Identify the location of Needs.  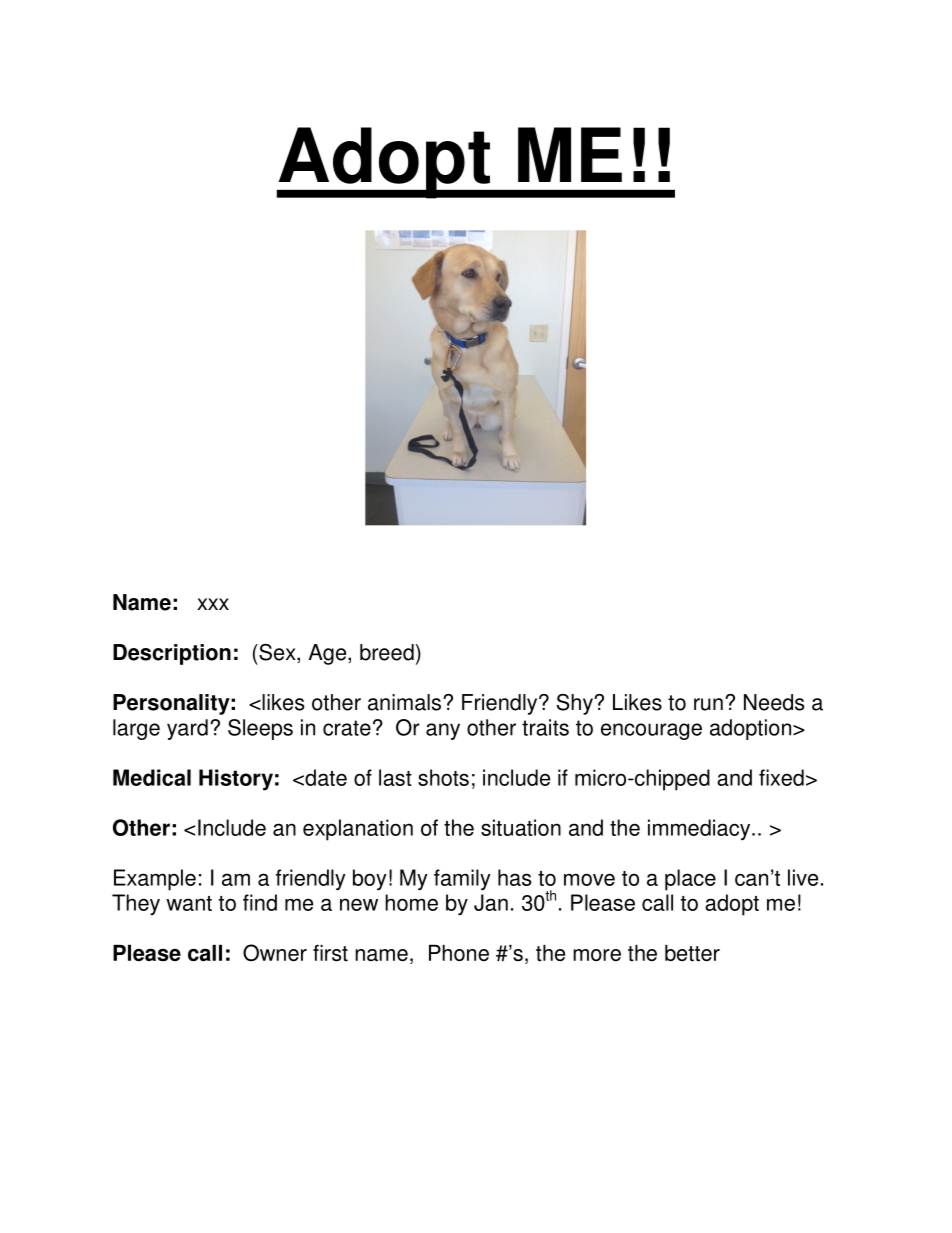
(774, 702).
